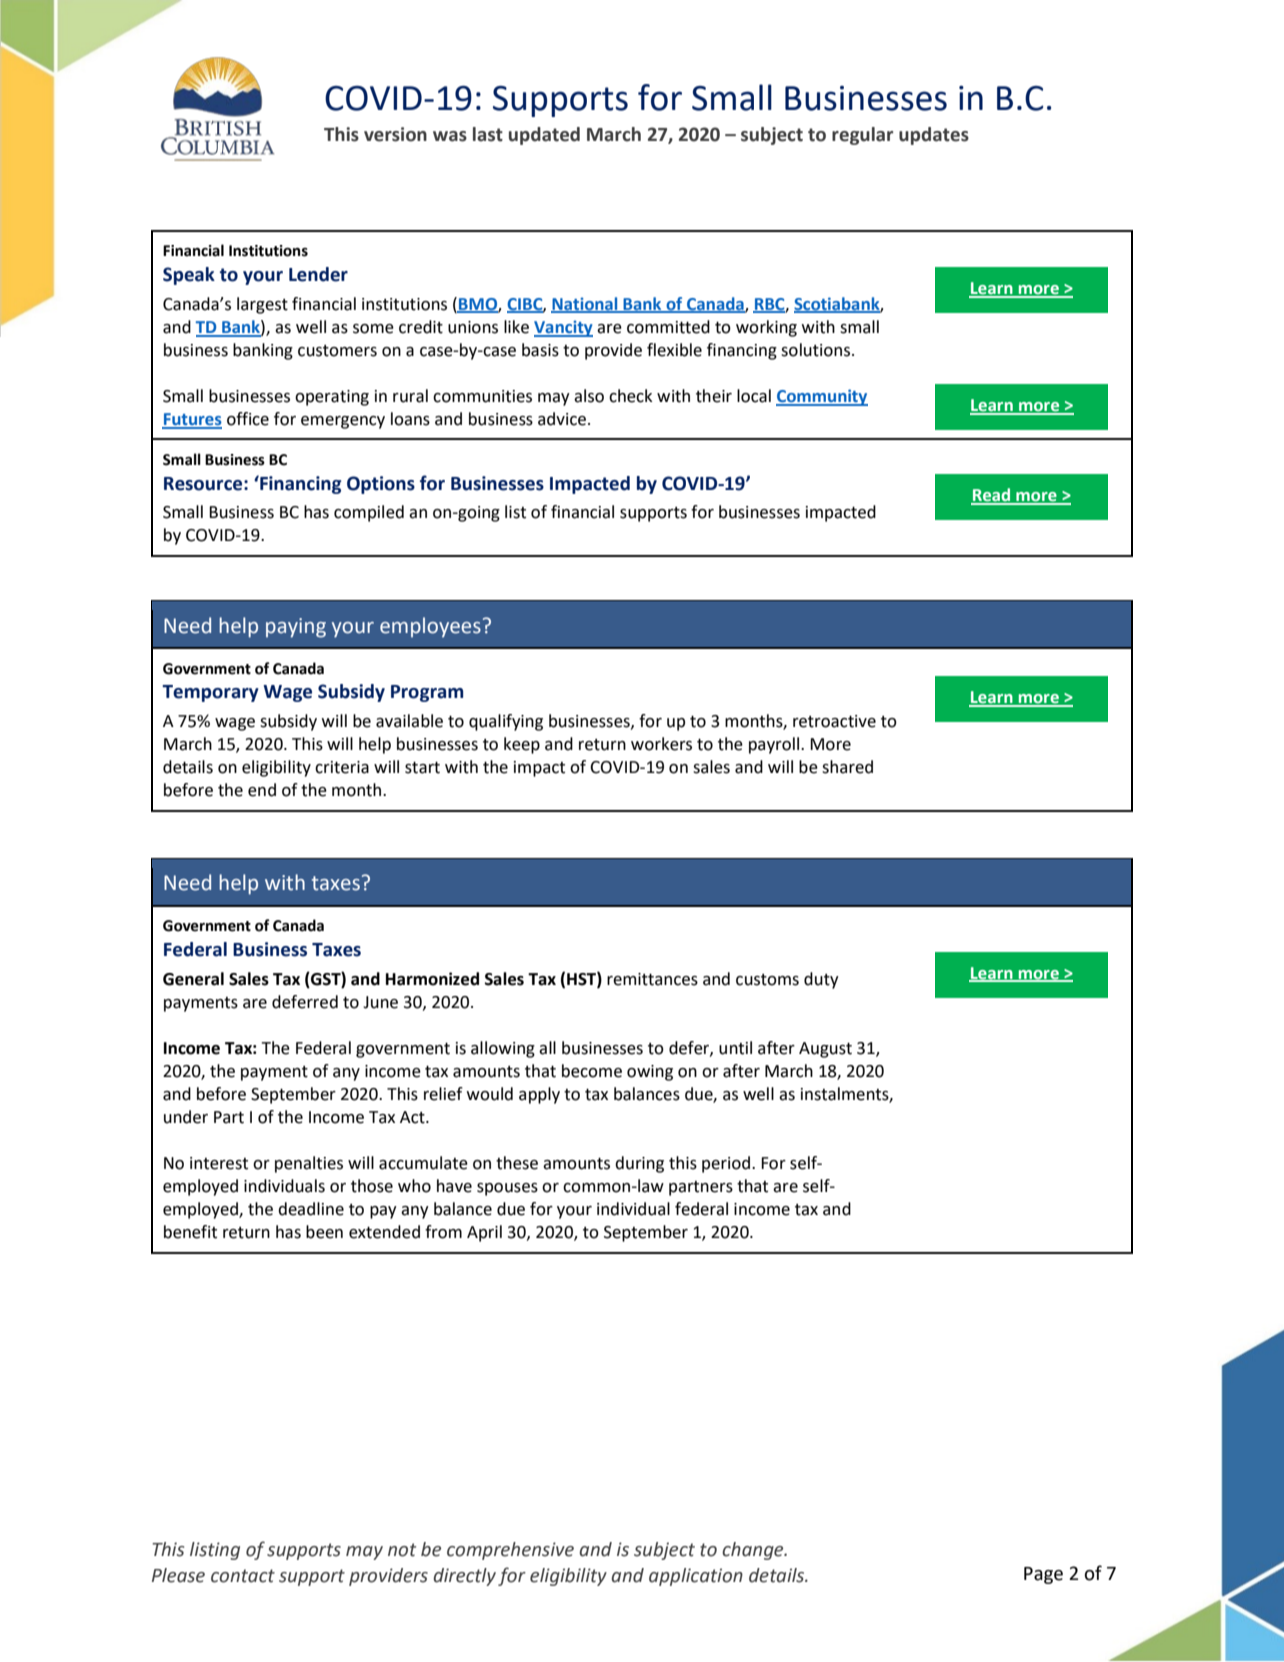 This page has width=1284, height=1662. What do you see at coordinates (193, 979) in the page?
I see `General` at bounding box center [193, 979].
